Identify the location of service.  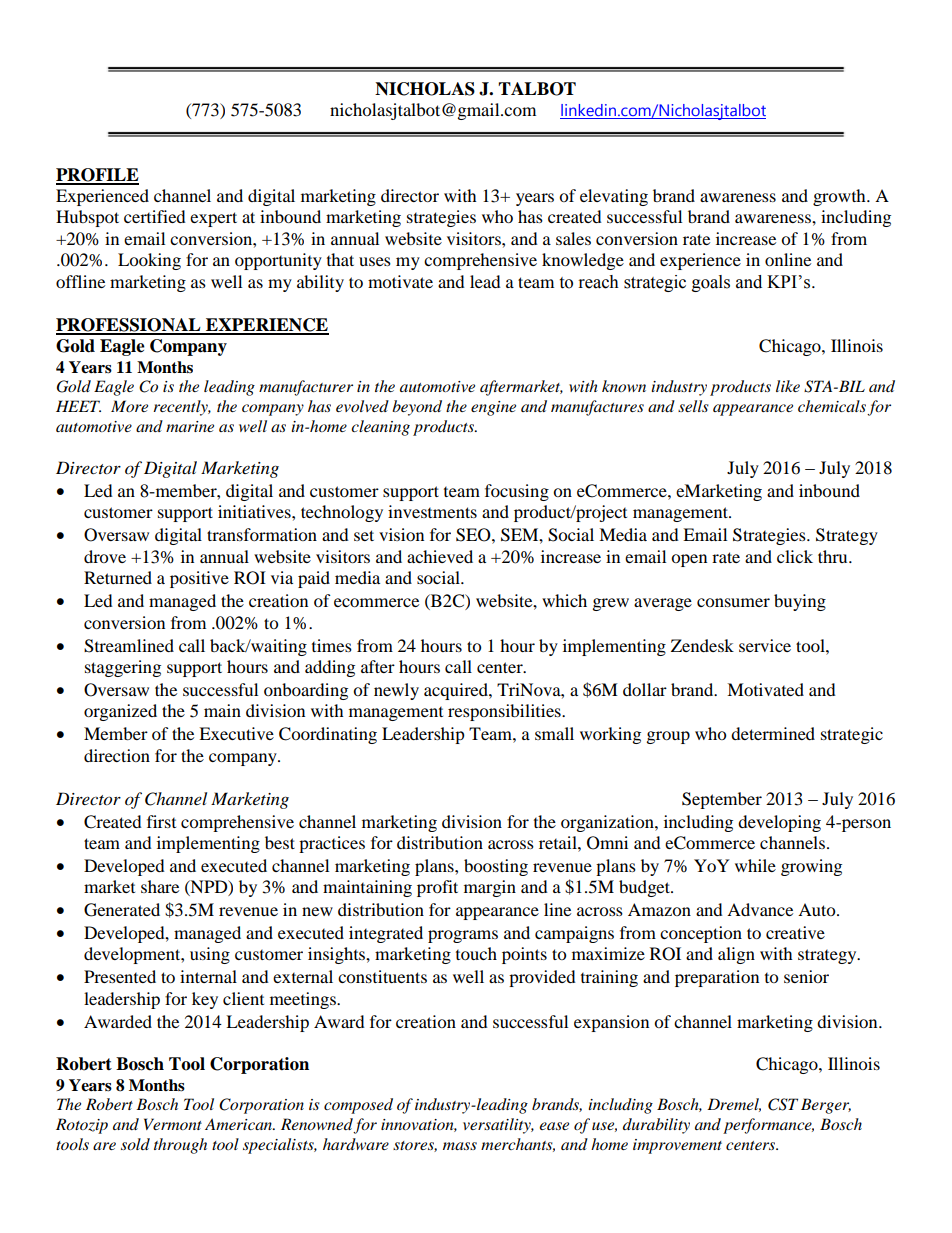
(765, 645).
